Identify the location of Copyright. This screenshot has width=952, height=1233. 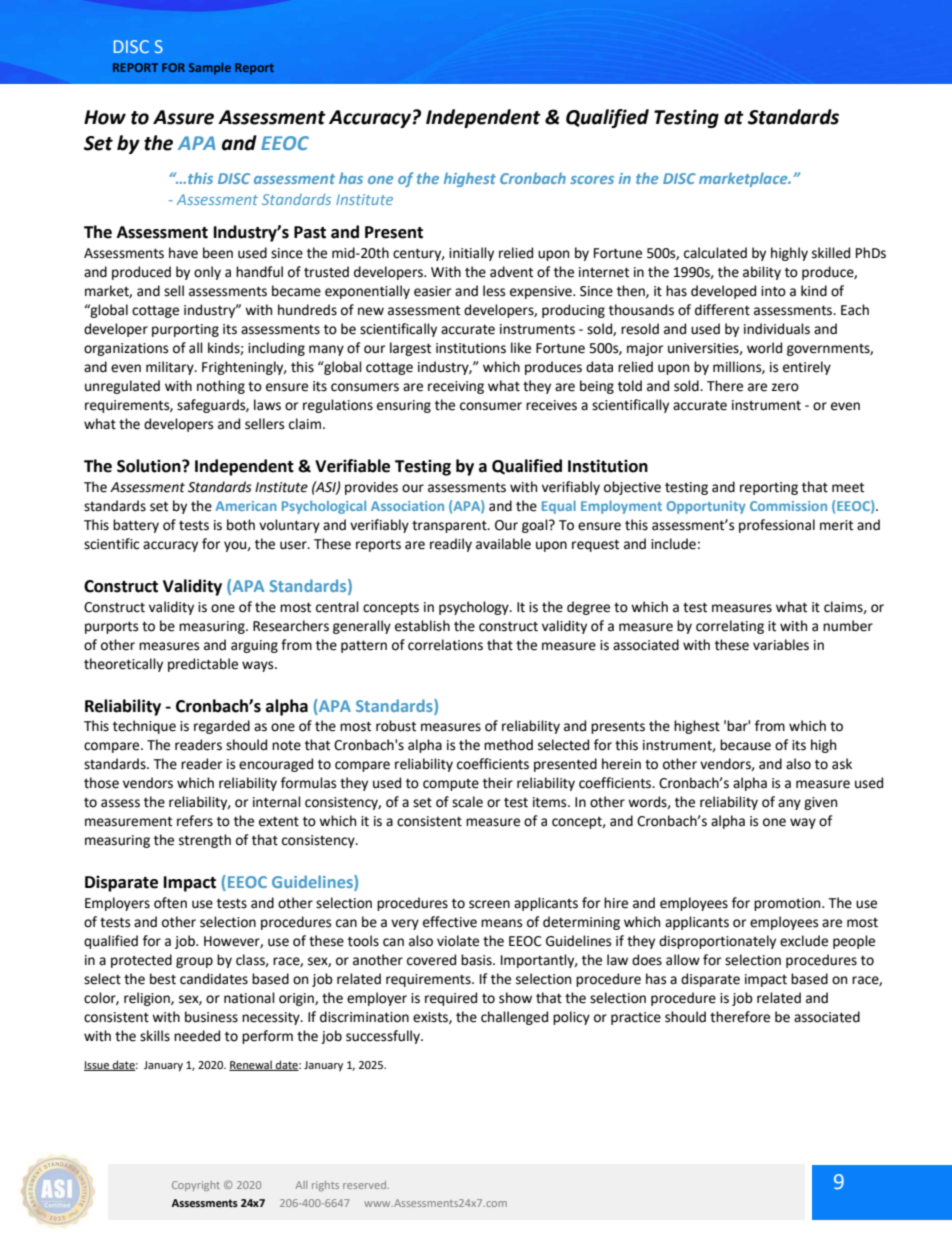
(196, 1186).
